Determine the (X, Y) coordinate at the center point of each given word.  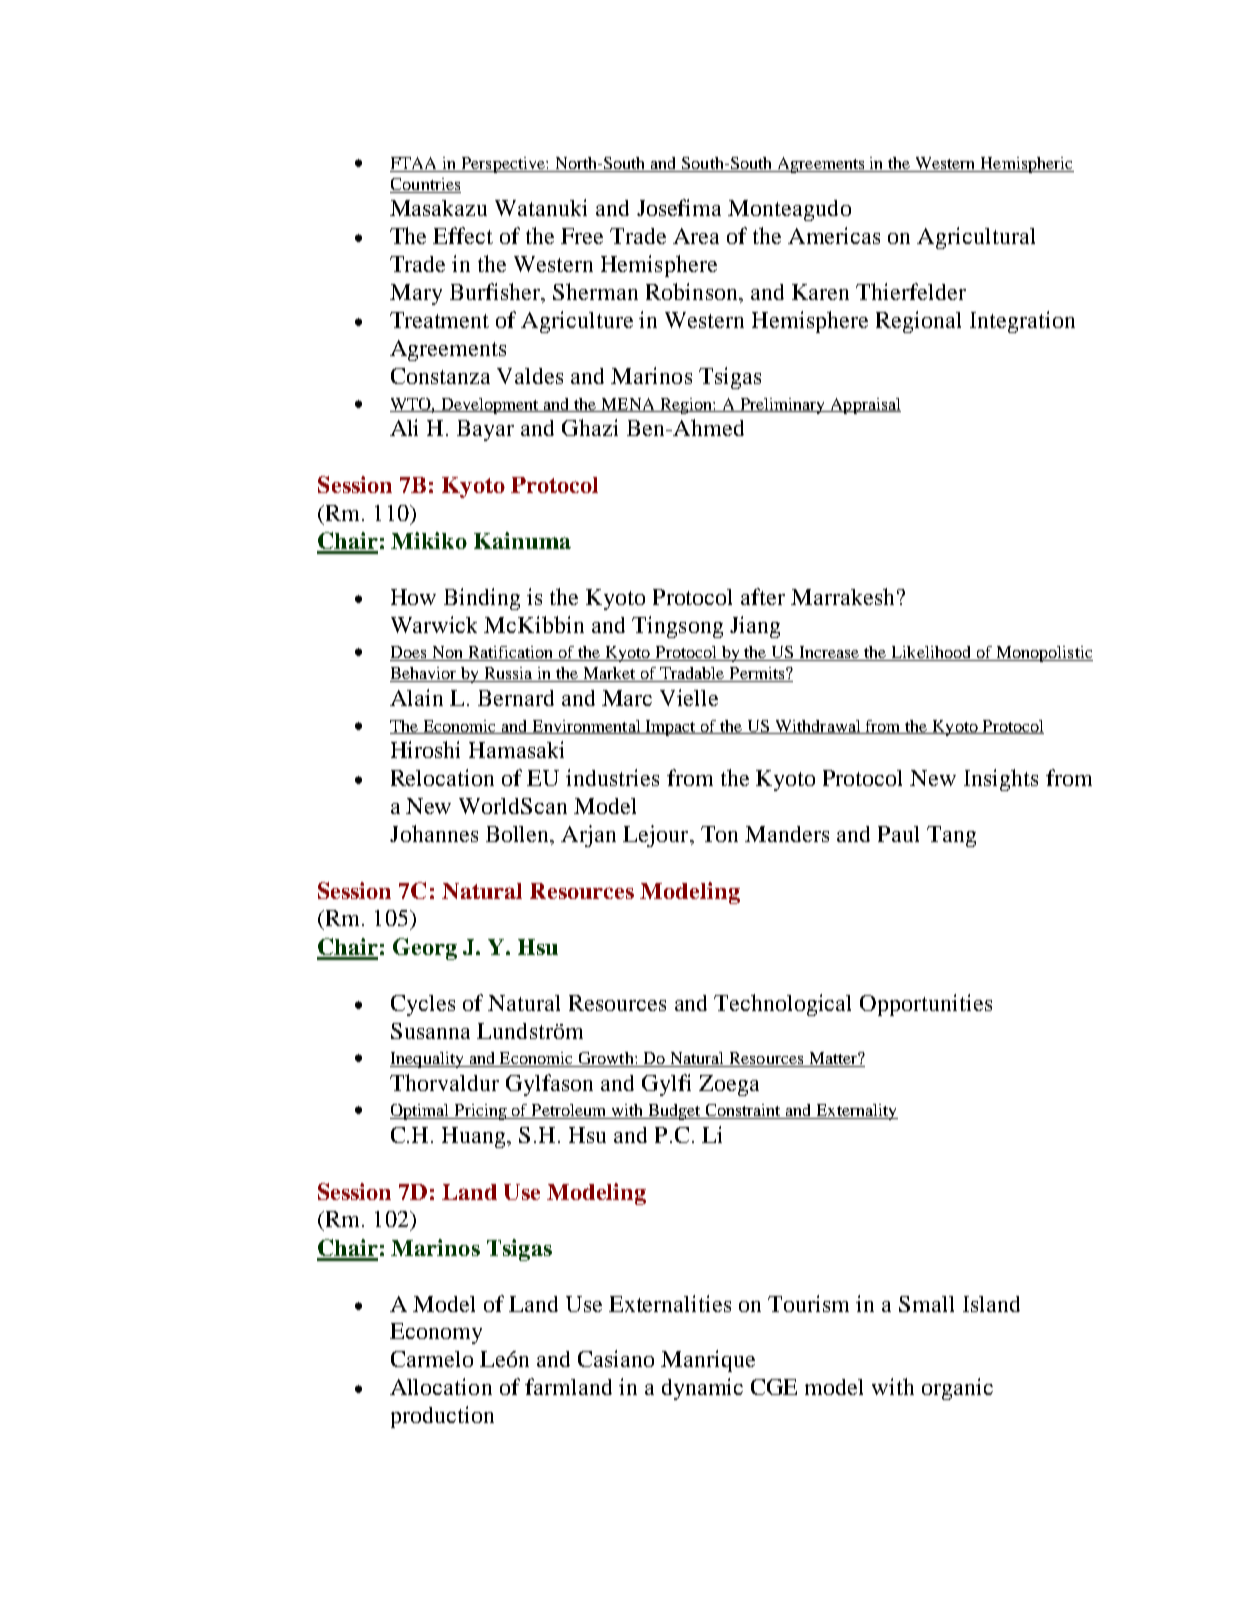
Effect (463, 235)
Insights (1001, 780)
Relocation (442, 777)
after (763, 596)
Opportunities (926, 1005)
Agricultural (976, 238)
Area (696, 236)
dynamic (702, 1389)
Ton (719, 834)
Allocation (441, 1386)
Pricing (480, 1112)
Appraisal (864, 406)
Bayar (485, 430)
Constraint (743, 1111)
